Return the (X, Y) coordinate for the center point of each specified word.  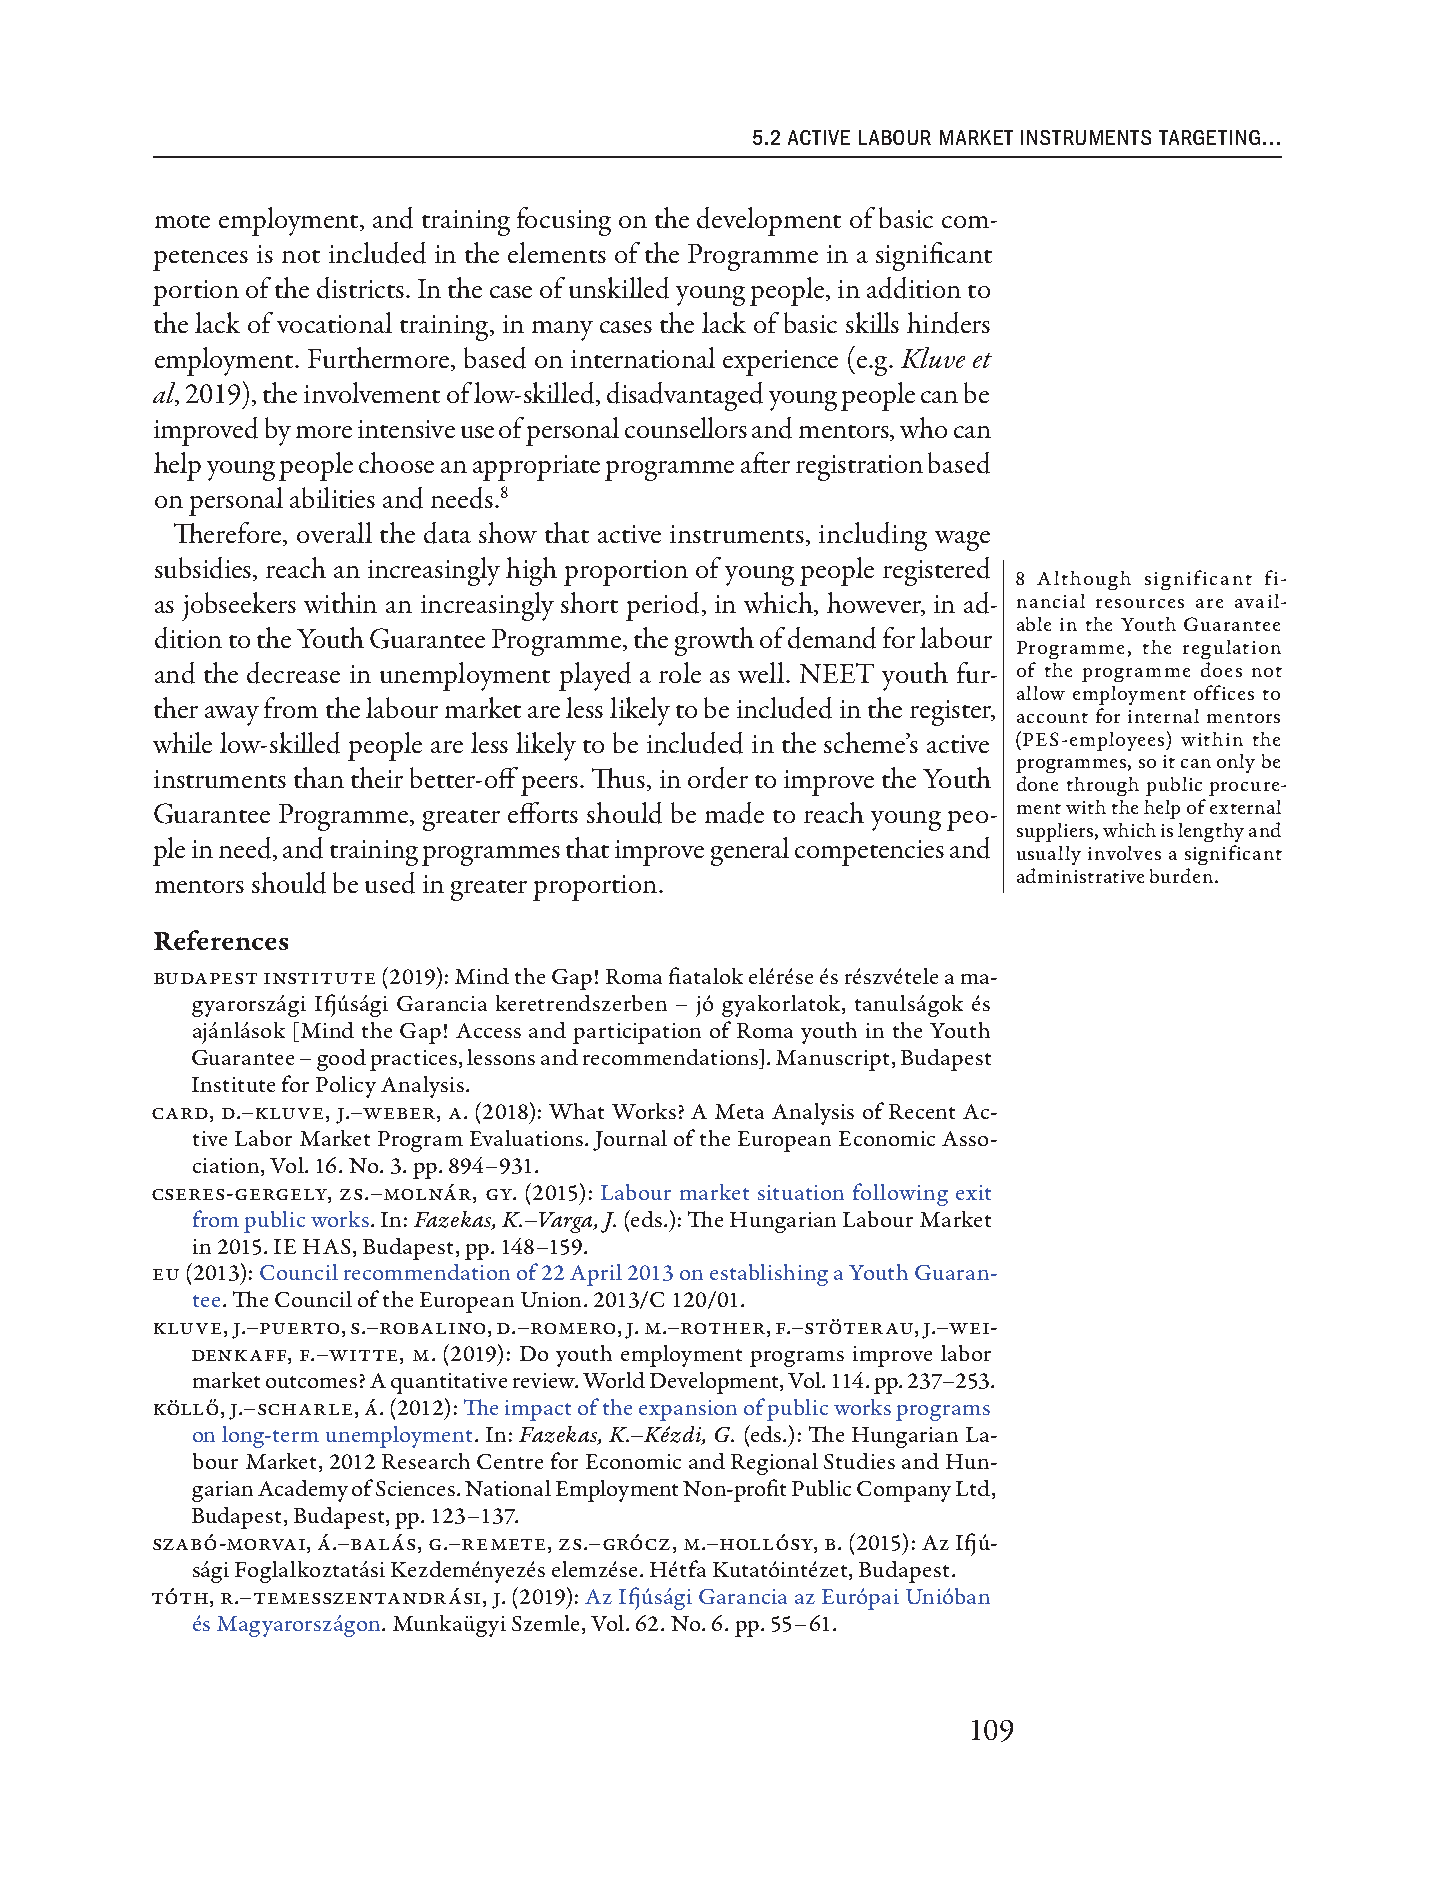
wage (962, 541)
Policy (346, 1087)
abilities (332, 497)
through (1103, 786)
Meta (739, 1111)
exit (973, 1192)
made (734, 813)
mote (182, 221)
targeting (1209, 137)
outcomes (311, 1382)
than (319, 777)
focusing (564, 221)
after (765, 462)
